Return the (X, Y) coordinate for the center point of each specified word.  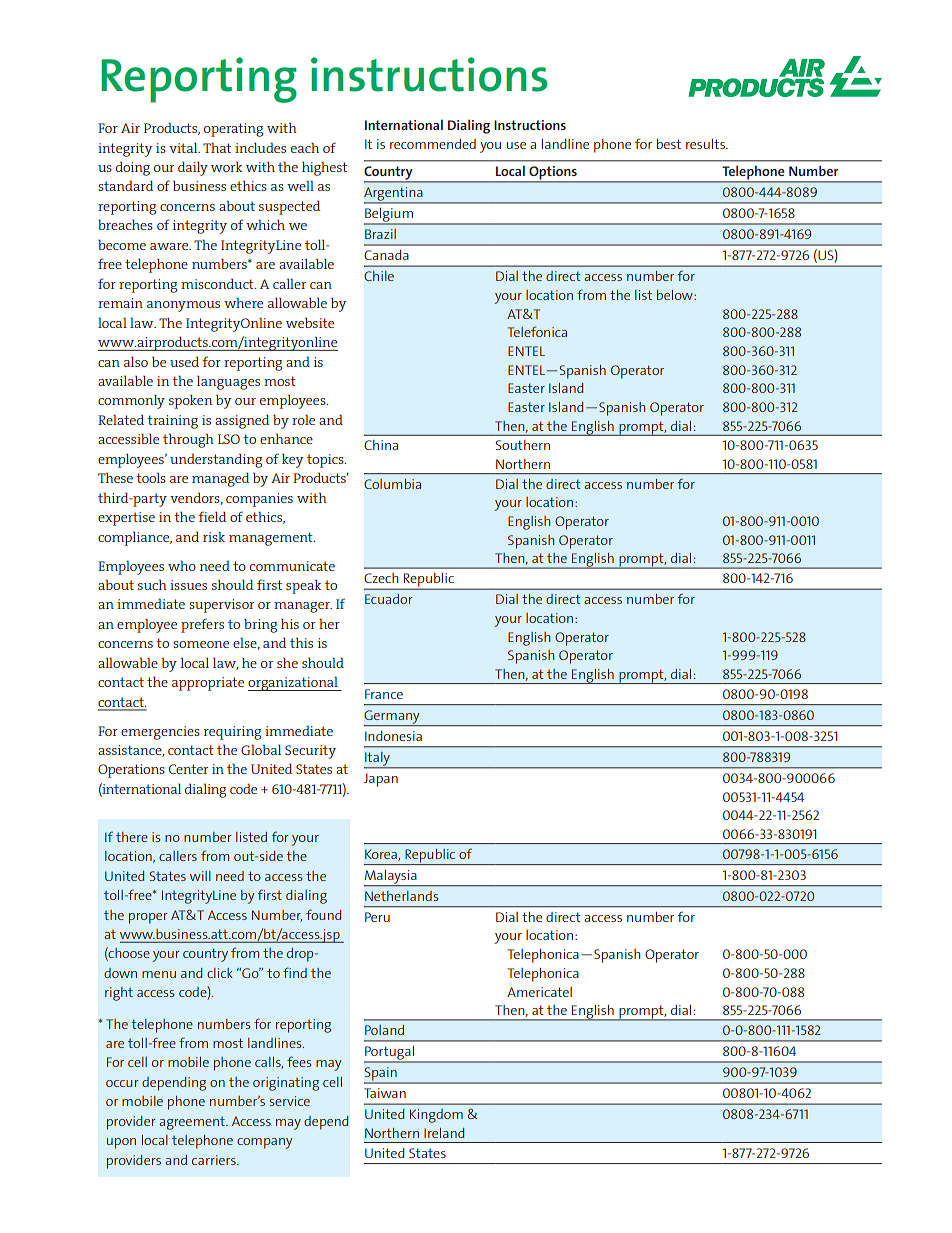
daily (193, 168)
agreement (193, 1123)
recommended (433, 144)
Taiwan (385, 1093)
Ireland (444, 1133)
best (669, 144)
